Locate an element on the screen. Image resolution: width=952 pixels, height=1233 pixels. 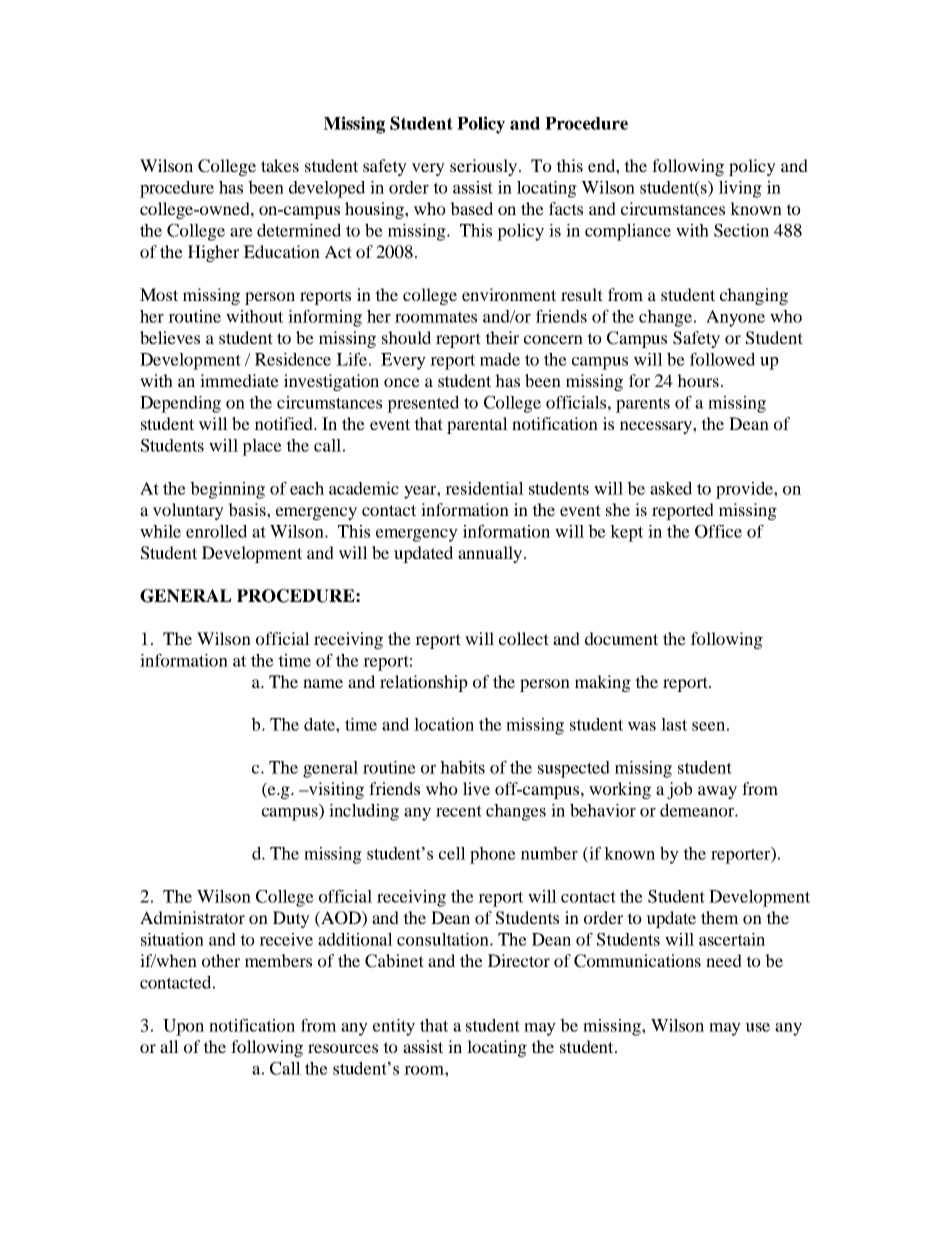
use is located at coordinates (757, 1027).
